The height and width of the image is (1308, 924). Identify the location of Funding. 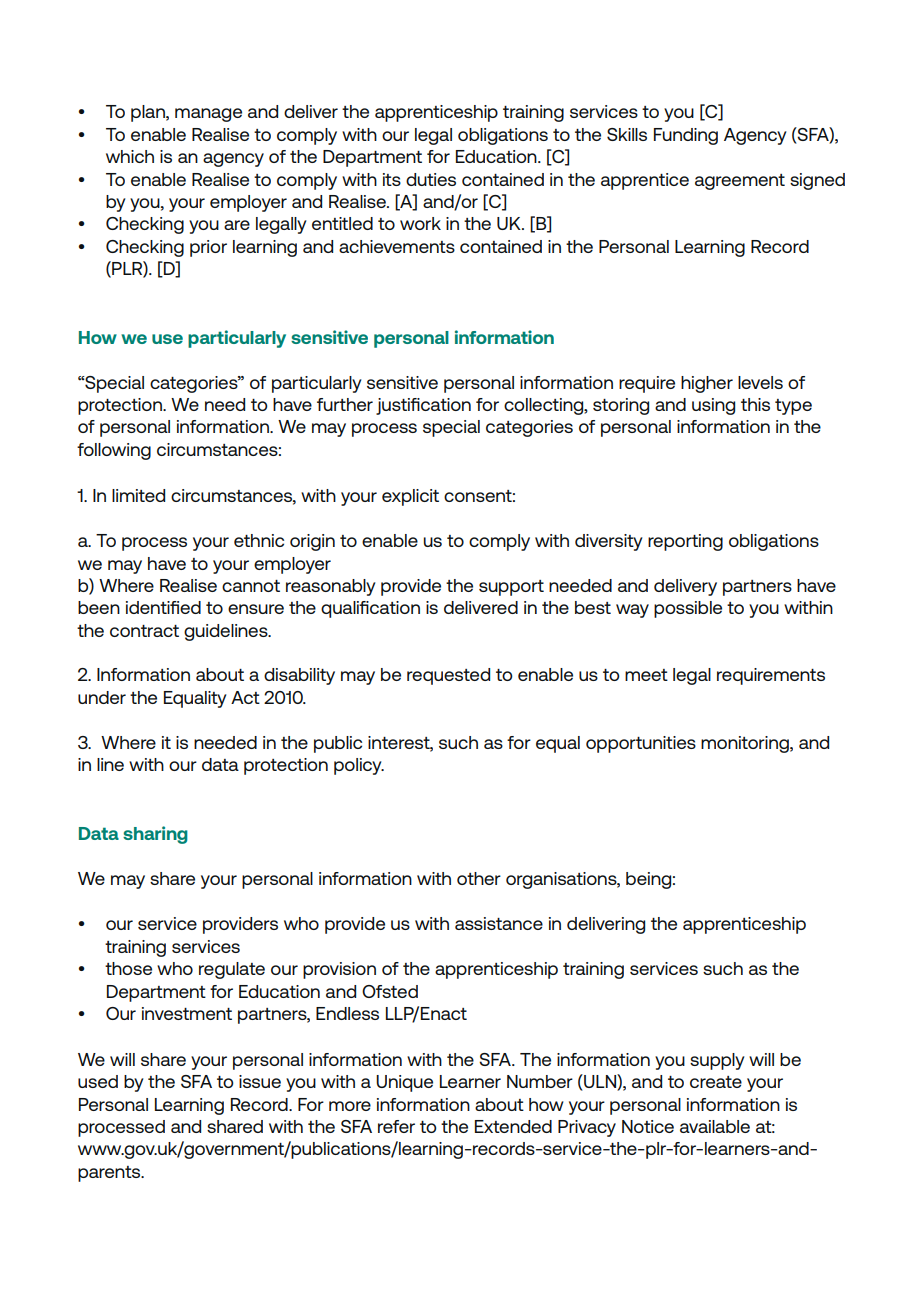
(686, 136).
